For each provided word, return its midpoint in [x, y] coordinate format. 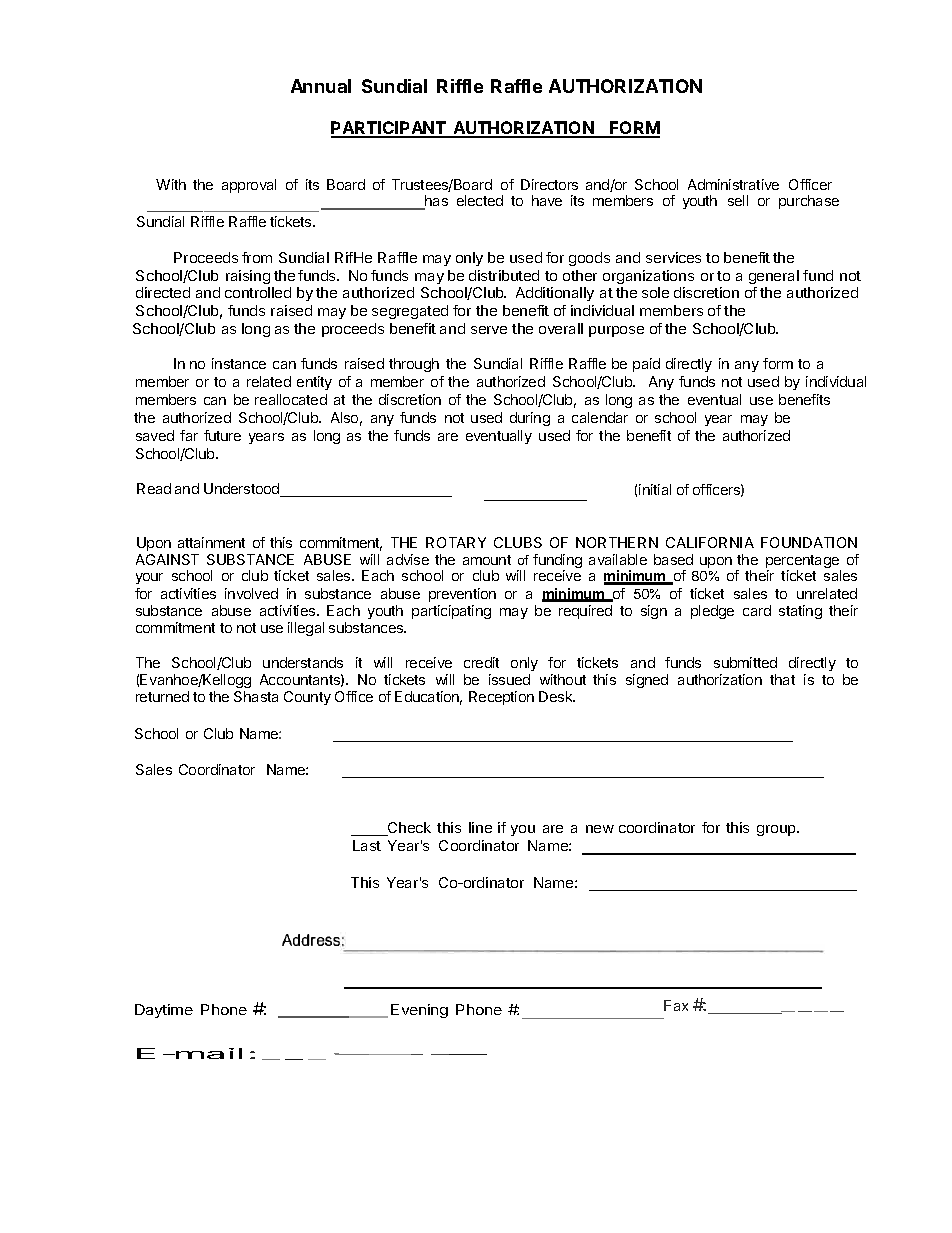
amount [487, 560]
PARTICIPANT [389, 129]
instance [239, 363]
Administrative [733, 184]
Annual [321, 86]
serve [489, 330]
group [777, 830]
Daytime [164, 1011]
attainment [211, 542]
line [480, 827]
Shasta [256, 696]
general [774, 277]
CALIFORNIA [710, 542]
